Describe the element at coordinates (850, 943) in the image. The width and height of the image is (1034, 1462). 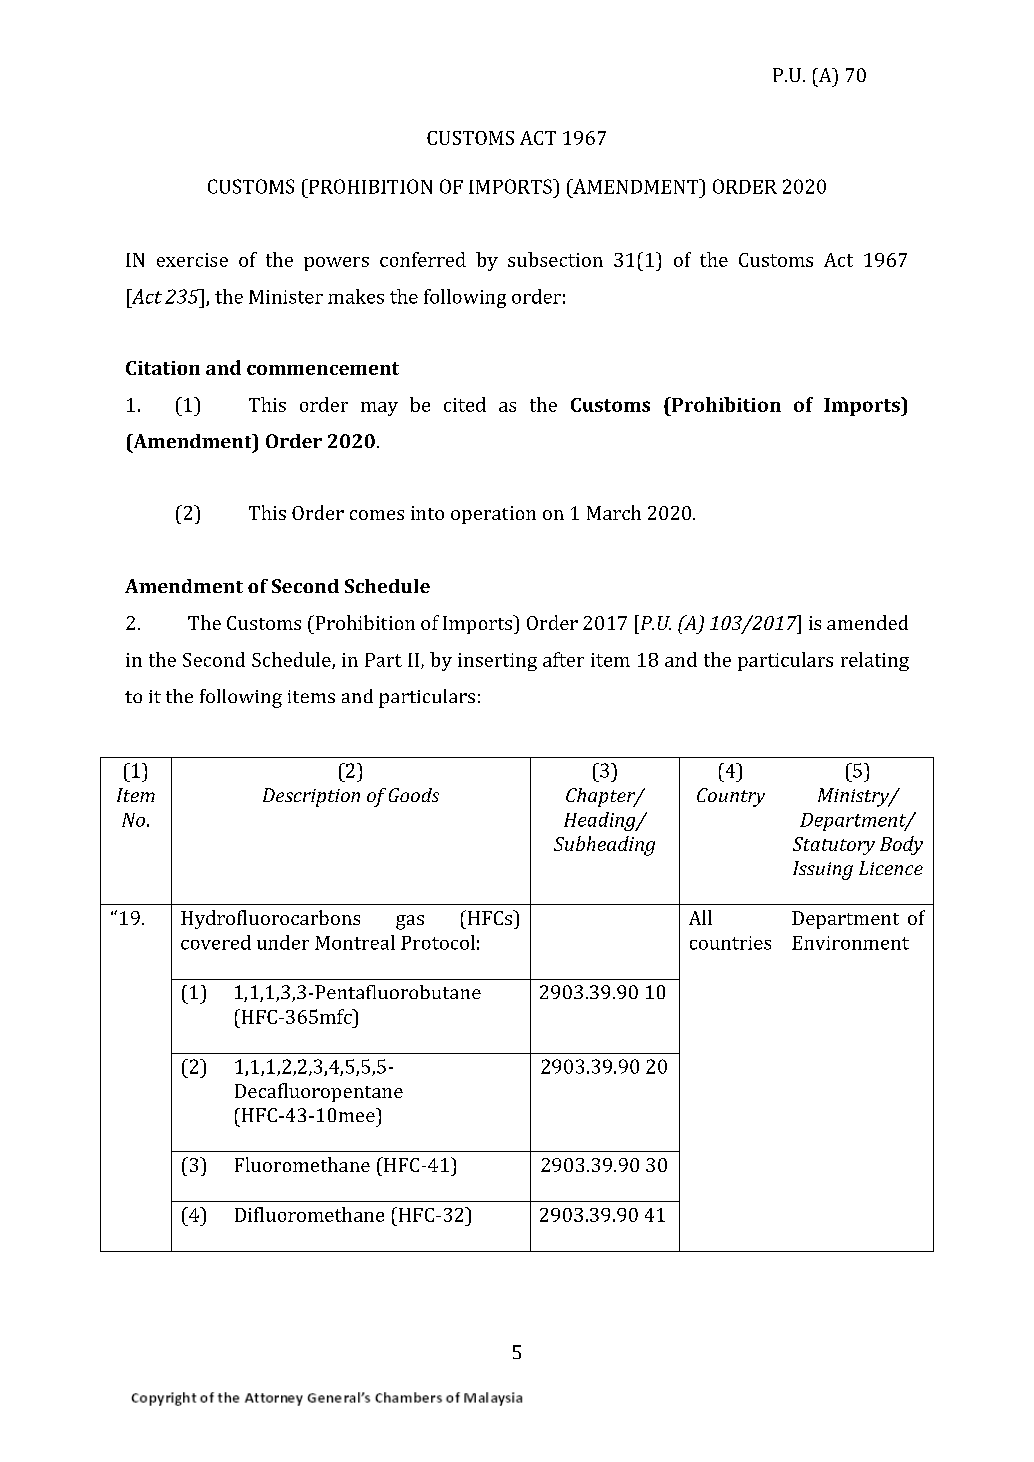
I see `Environment` at that location.
